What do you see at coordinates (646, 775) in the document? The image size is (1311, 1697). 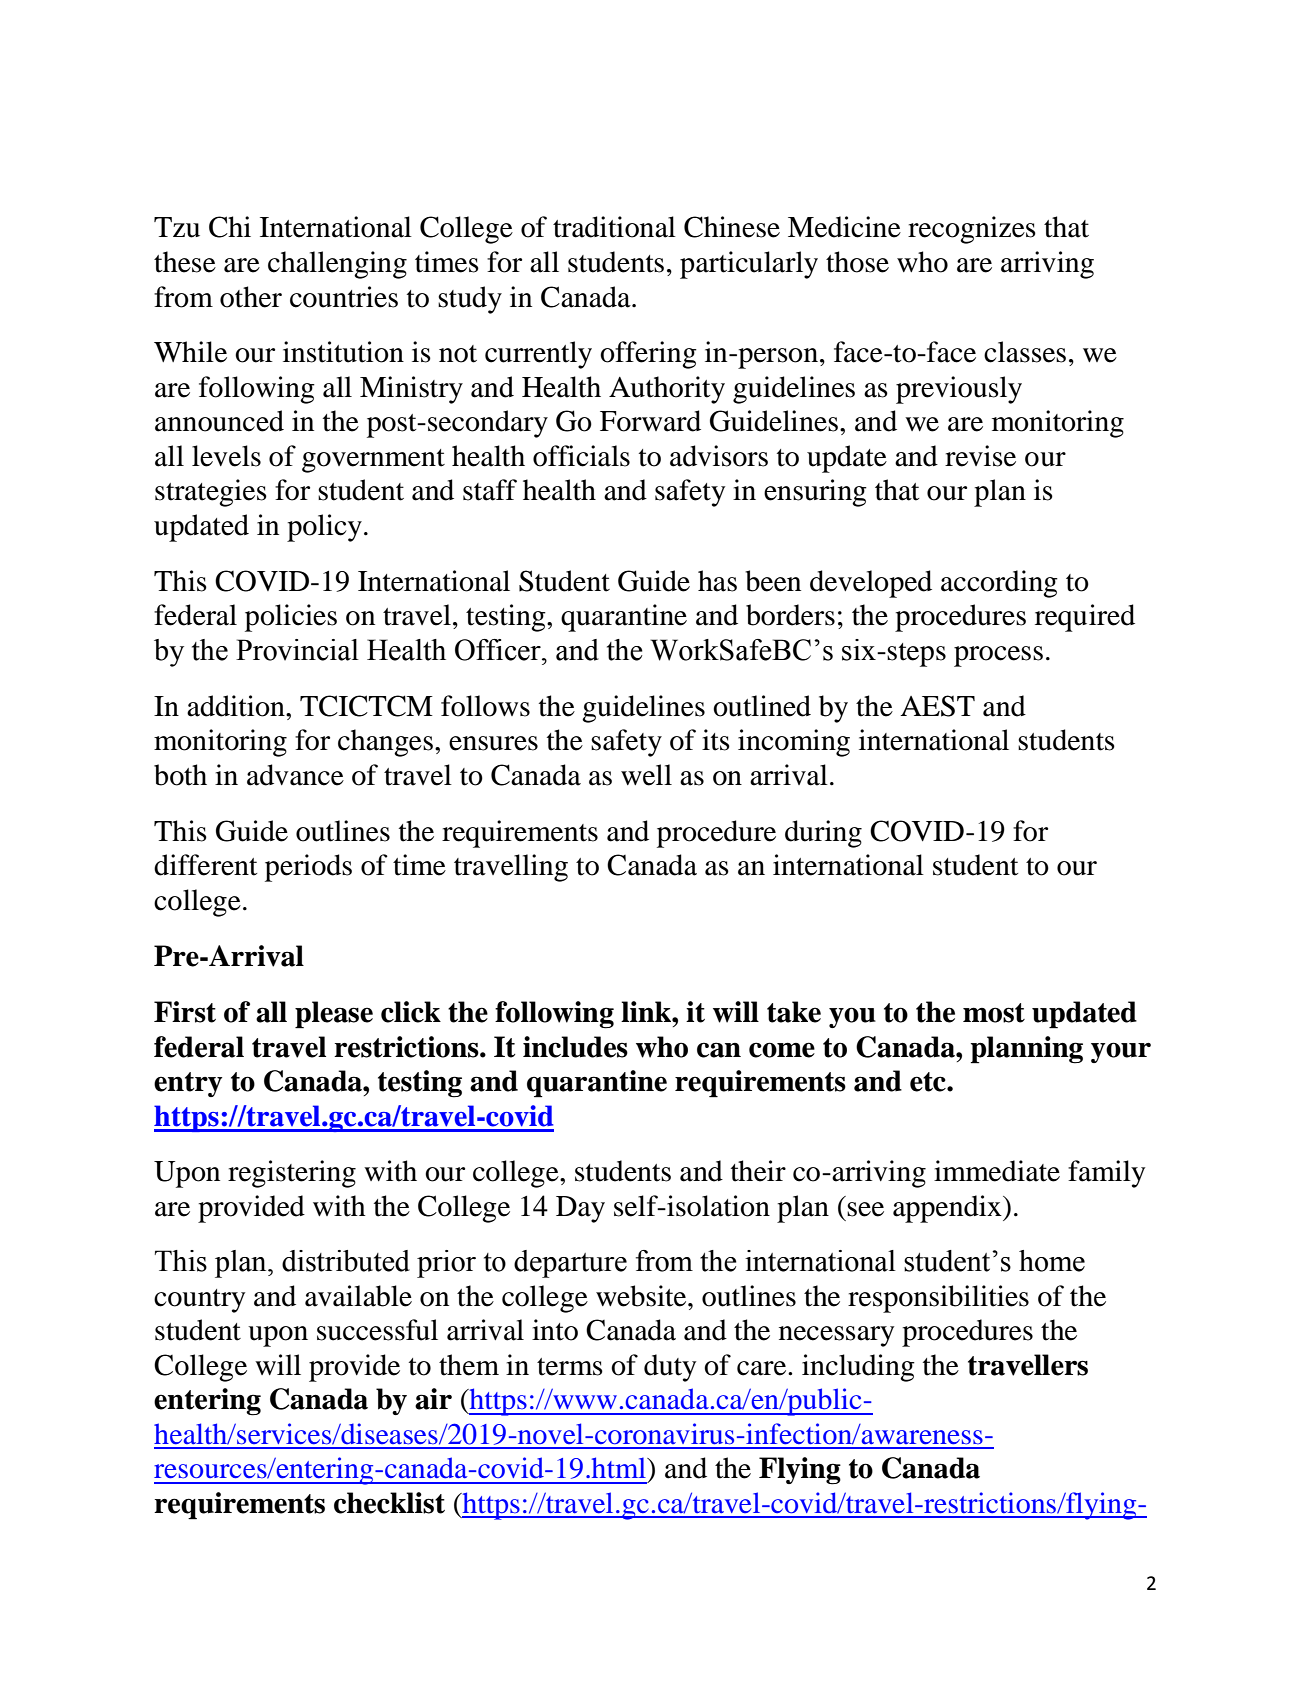 I see `well` at bounding box center [646, 775].
